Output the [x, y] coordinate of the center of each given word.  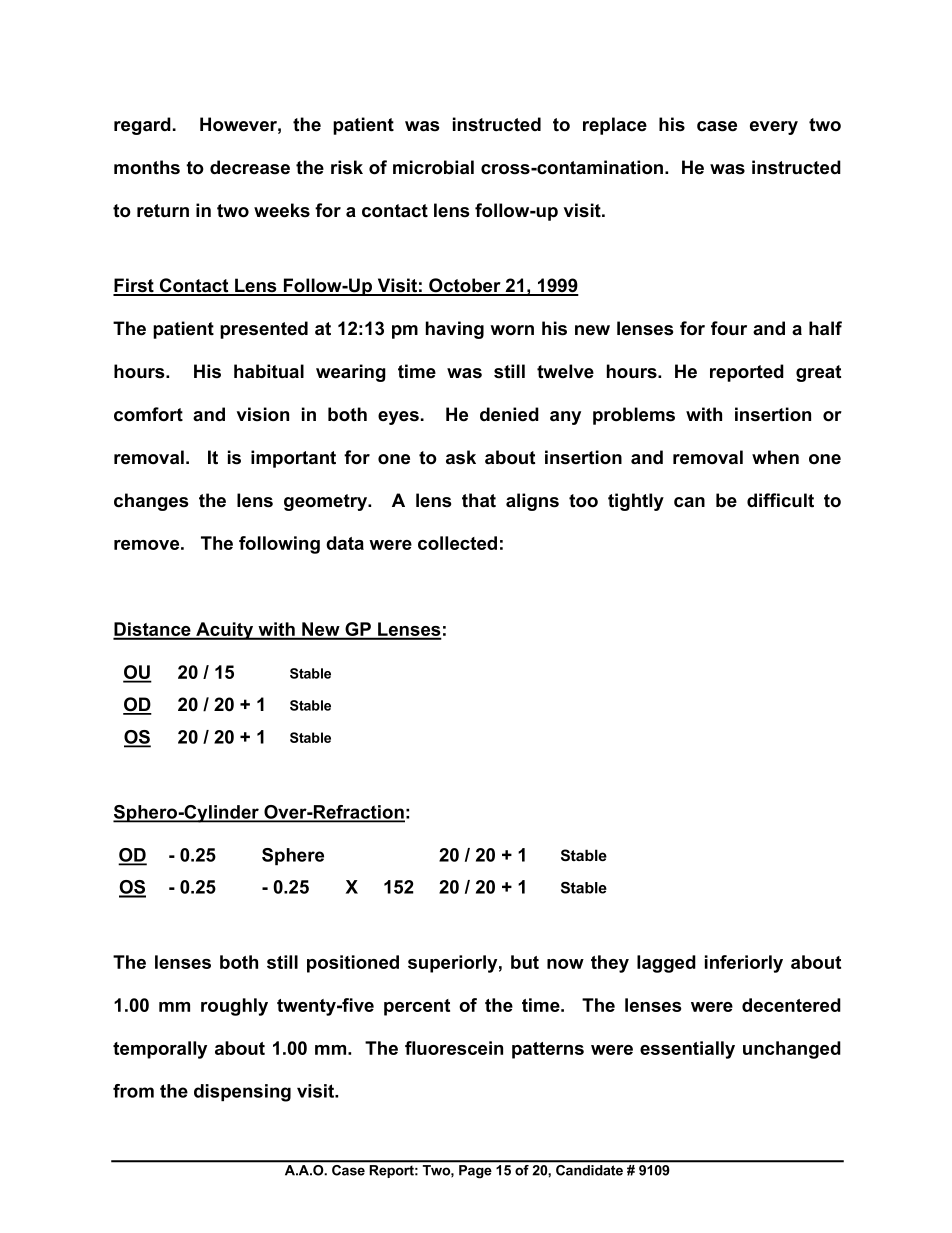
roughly [234, 1007]
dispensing [242, 1093]
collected [457, 543]
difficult [780, 500]
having [455, 330]
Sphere [293, 856]
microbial [433, 167]
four [729, 328]
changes [151, 502]
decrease [250, 167]
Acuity [225, 631]
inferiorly [744, 964]
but [525, 962]
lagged [666, 964]
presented [264, 330]
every [774, 128]
